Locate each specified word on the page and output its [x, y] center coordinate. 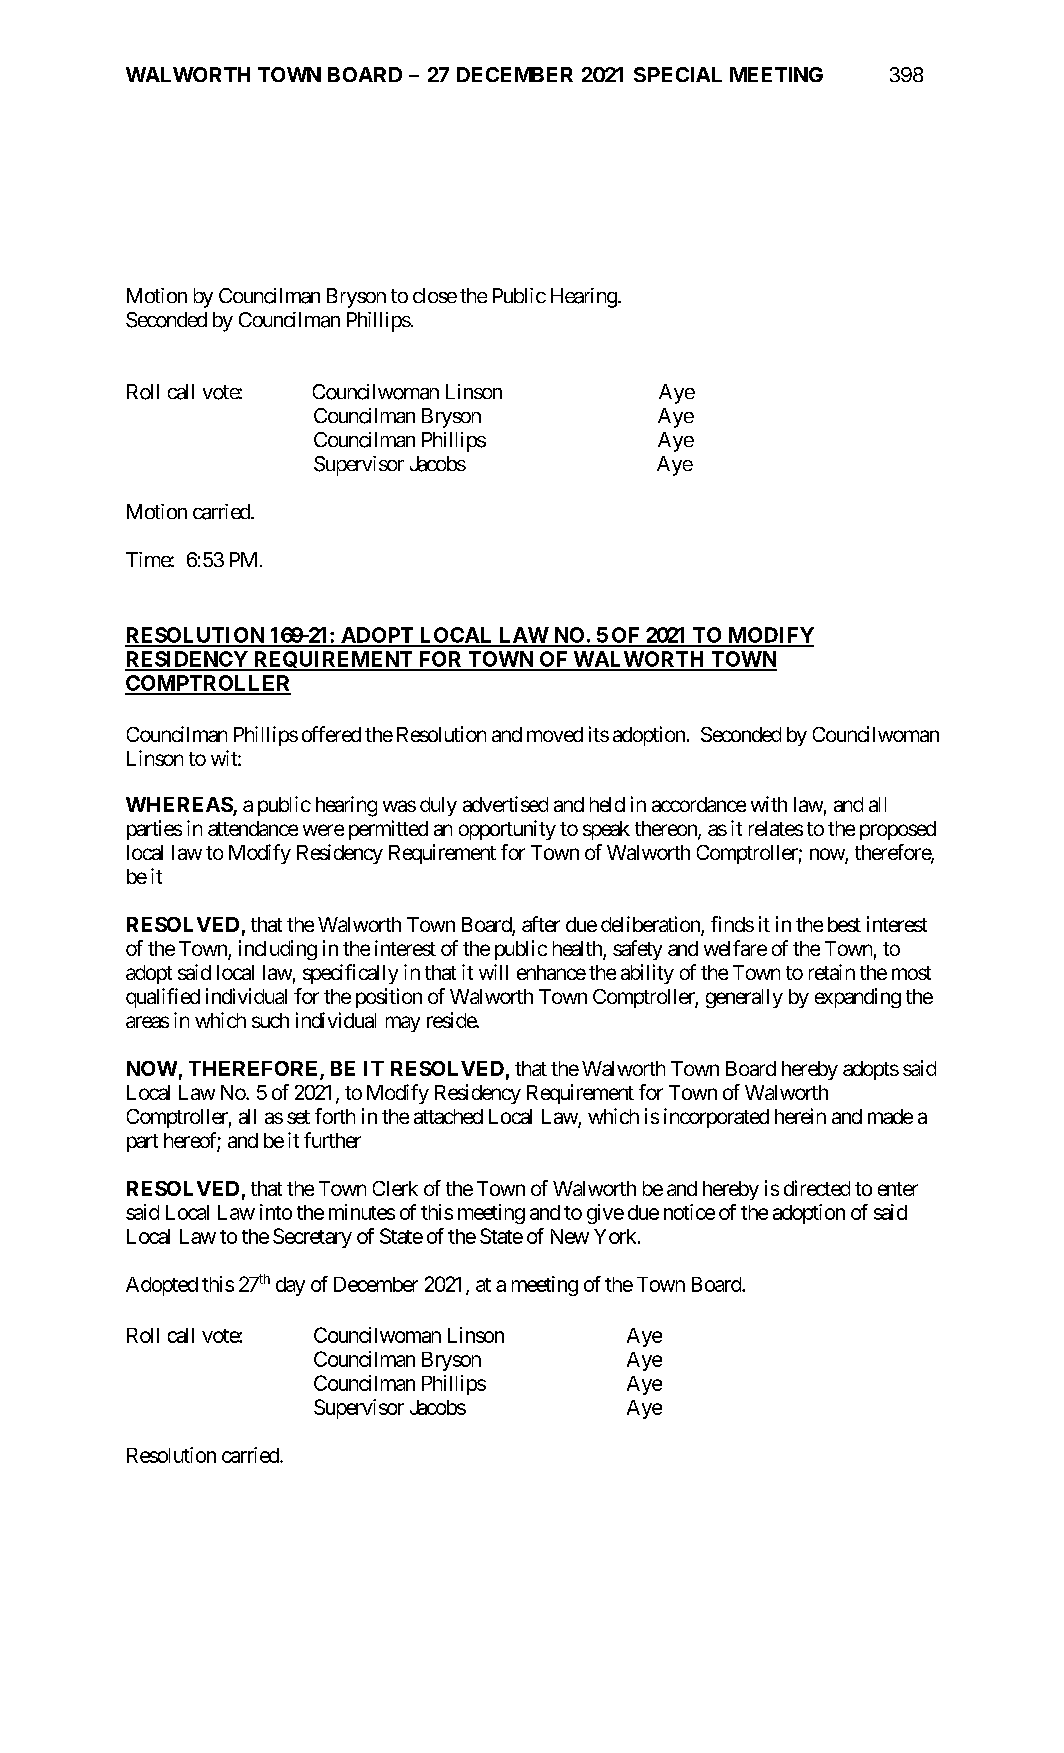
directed [817, 1188]
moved [555, 734]
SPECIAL [678, 74]
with [769, 804]
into [276, 1212]
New [570, 1236]
